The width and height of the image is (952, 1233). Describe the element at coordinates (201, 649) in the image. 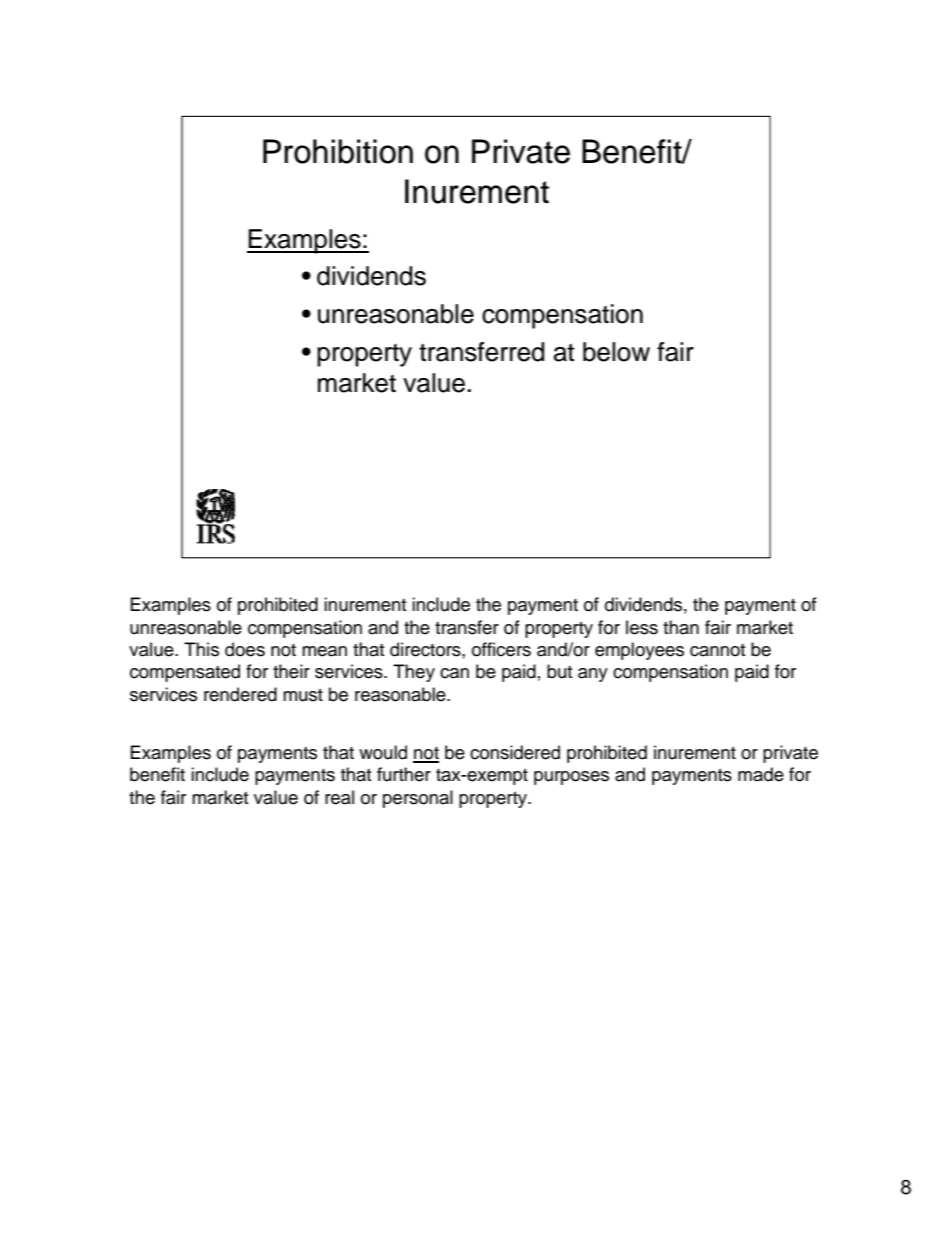

I see `This` at that location.
